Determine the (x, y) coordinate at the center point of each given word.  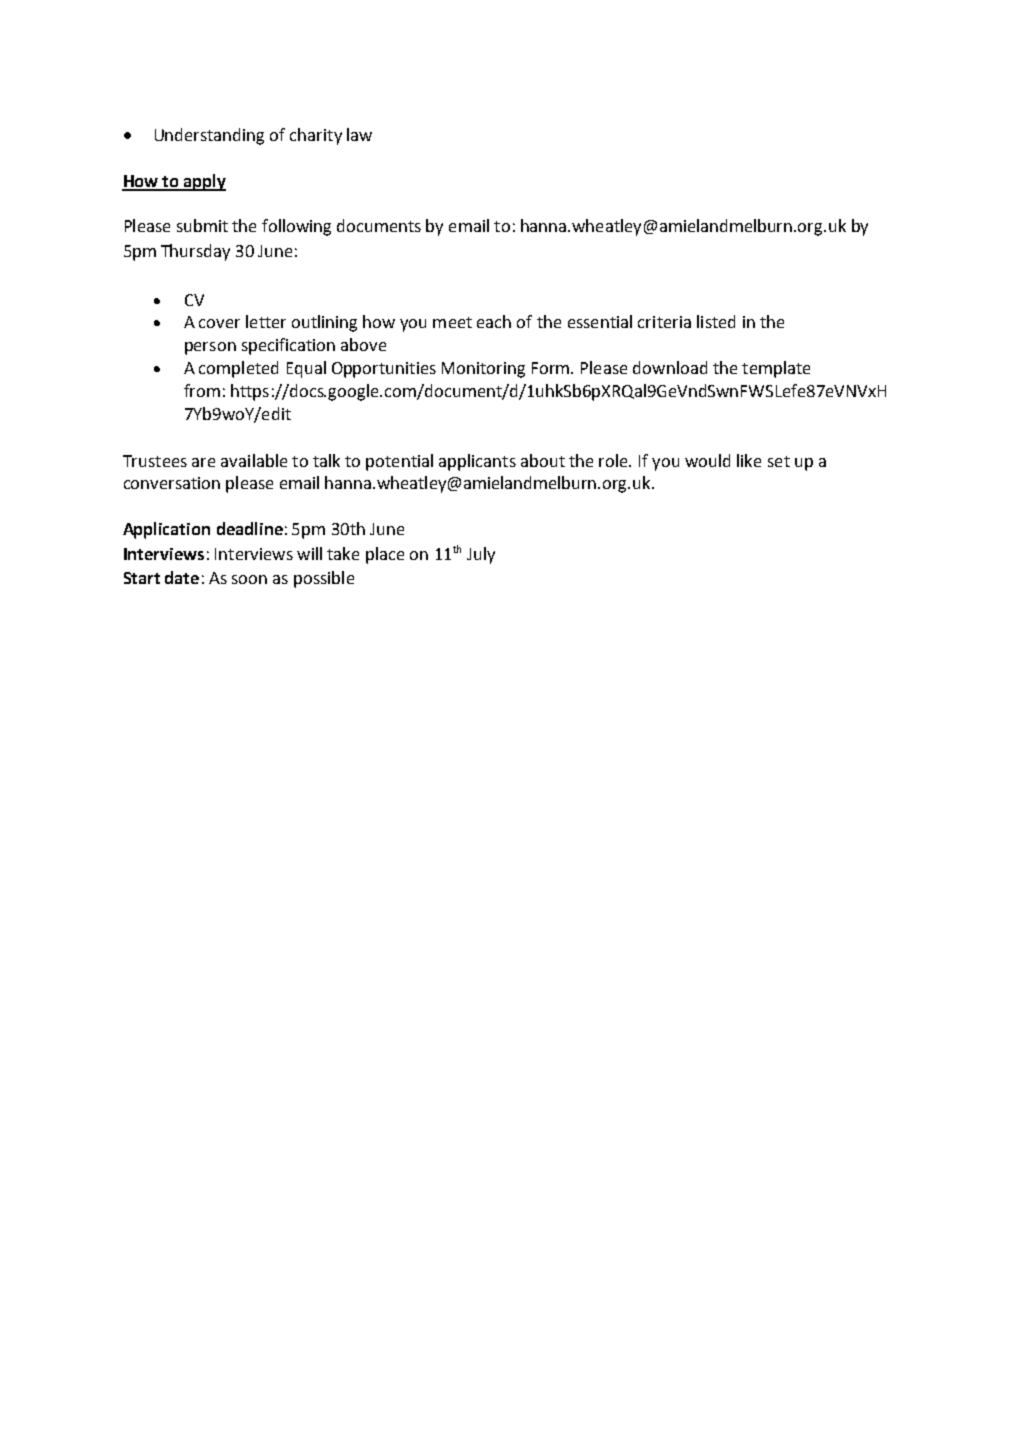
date (182, 577)
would (707, 460)
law (359, 134)
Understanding (209, 136)
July (481, 555)
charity (316, 136)
